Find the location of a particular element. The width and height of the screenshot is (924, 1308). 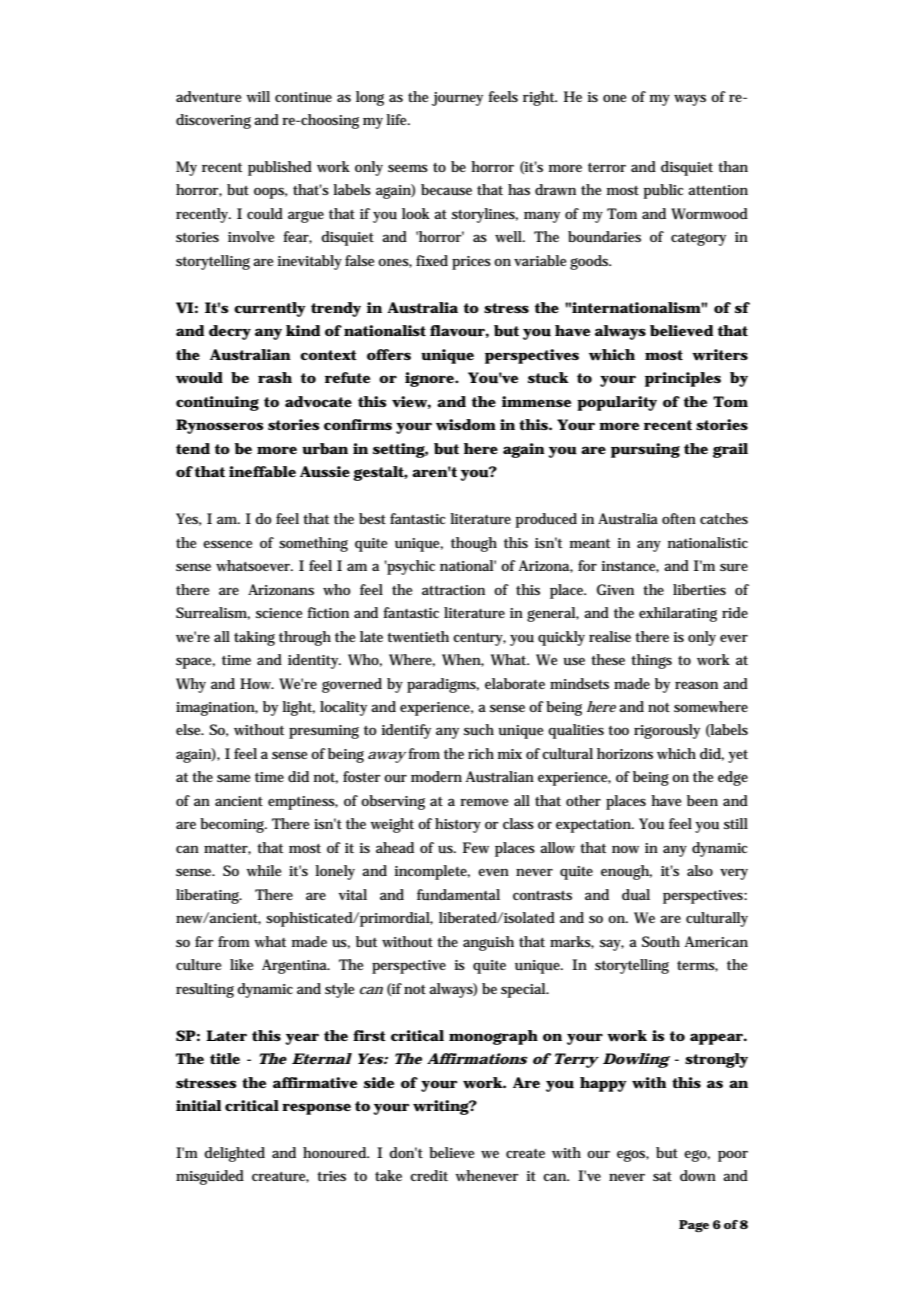

will is located at coordinates (258, 96).
